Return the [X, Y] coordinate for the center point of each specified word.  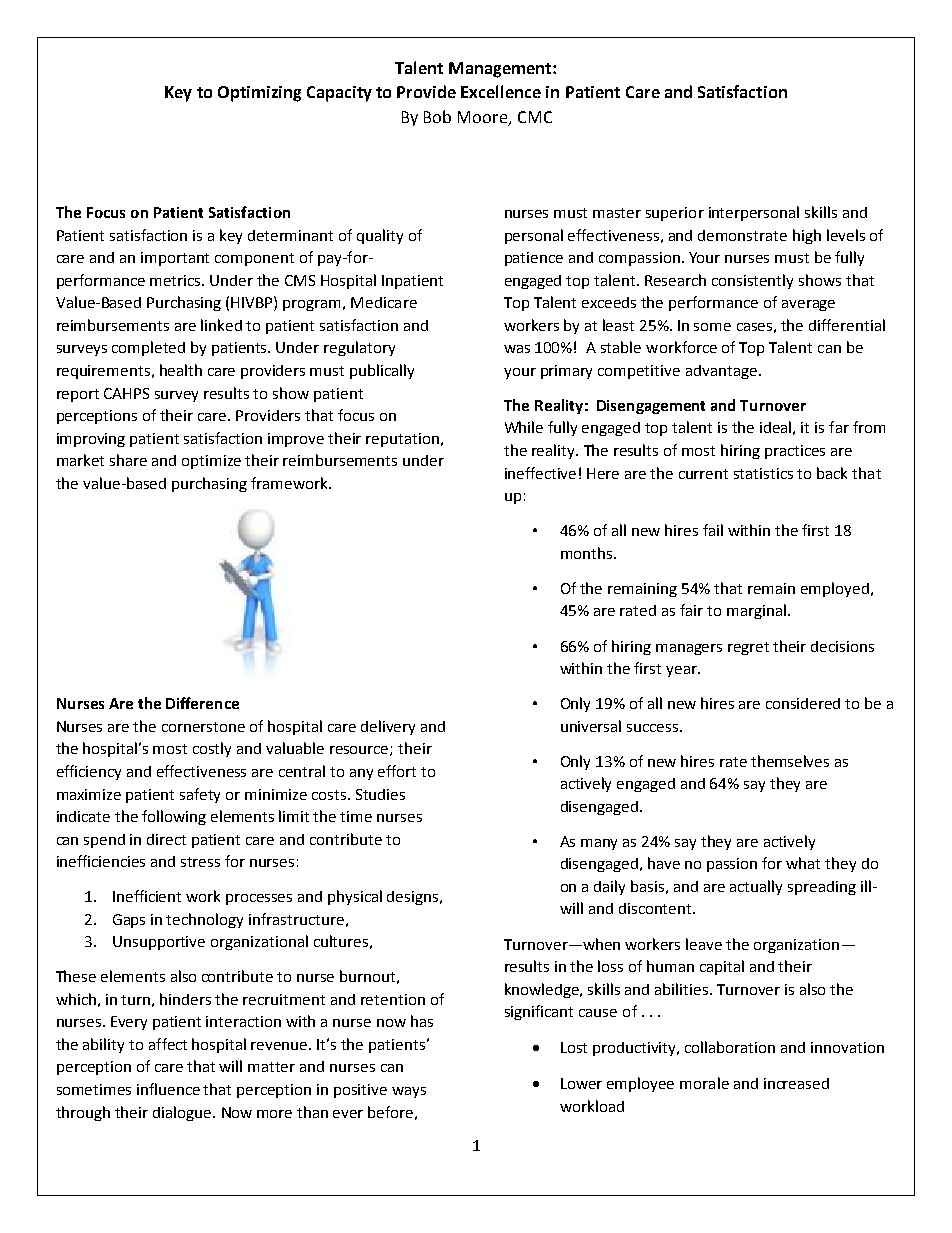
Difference [202, 703]
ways [409, 1092]
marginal [756, 611]
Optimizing [259, 94]
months [588, 553]
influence [168, 1089]
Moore [482, 117]
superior [675, 214]
